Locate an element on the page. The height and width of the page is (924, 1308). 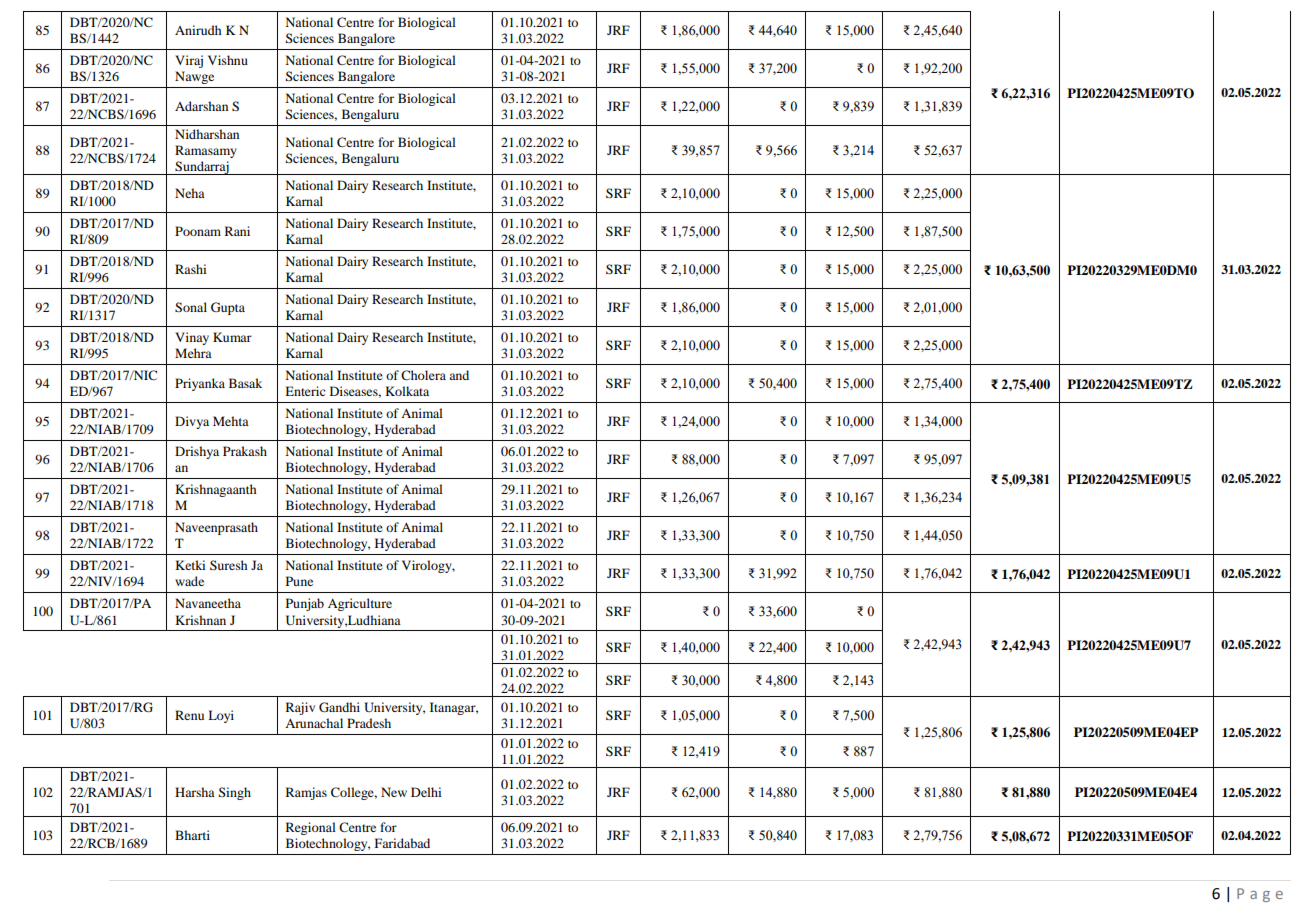
Suresh is located at coordinates (229, 565).
